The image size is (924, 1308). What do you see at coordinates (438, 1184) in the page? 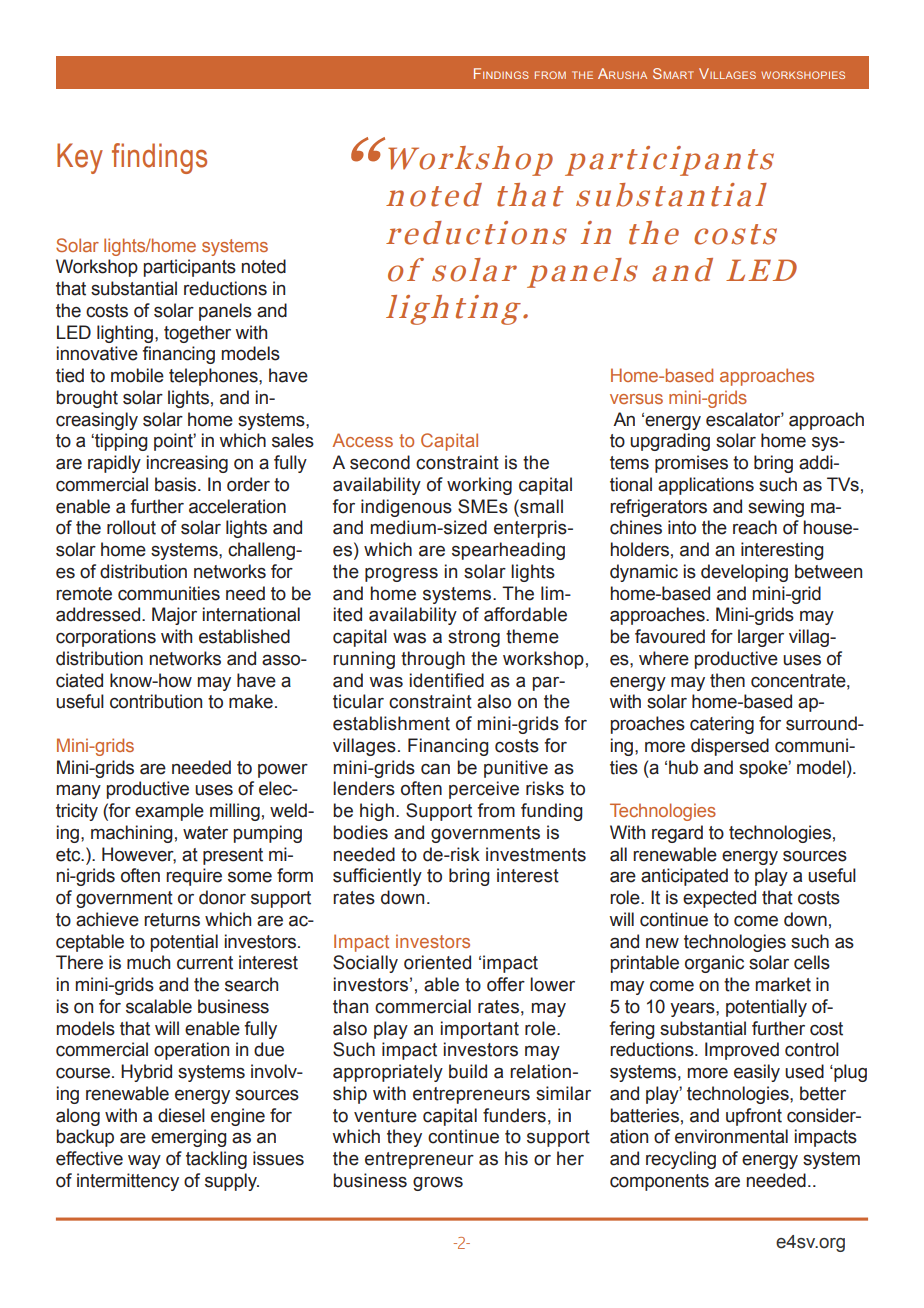
I see `grows` at bounding box center [438, 1184].
